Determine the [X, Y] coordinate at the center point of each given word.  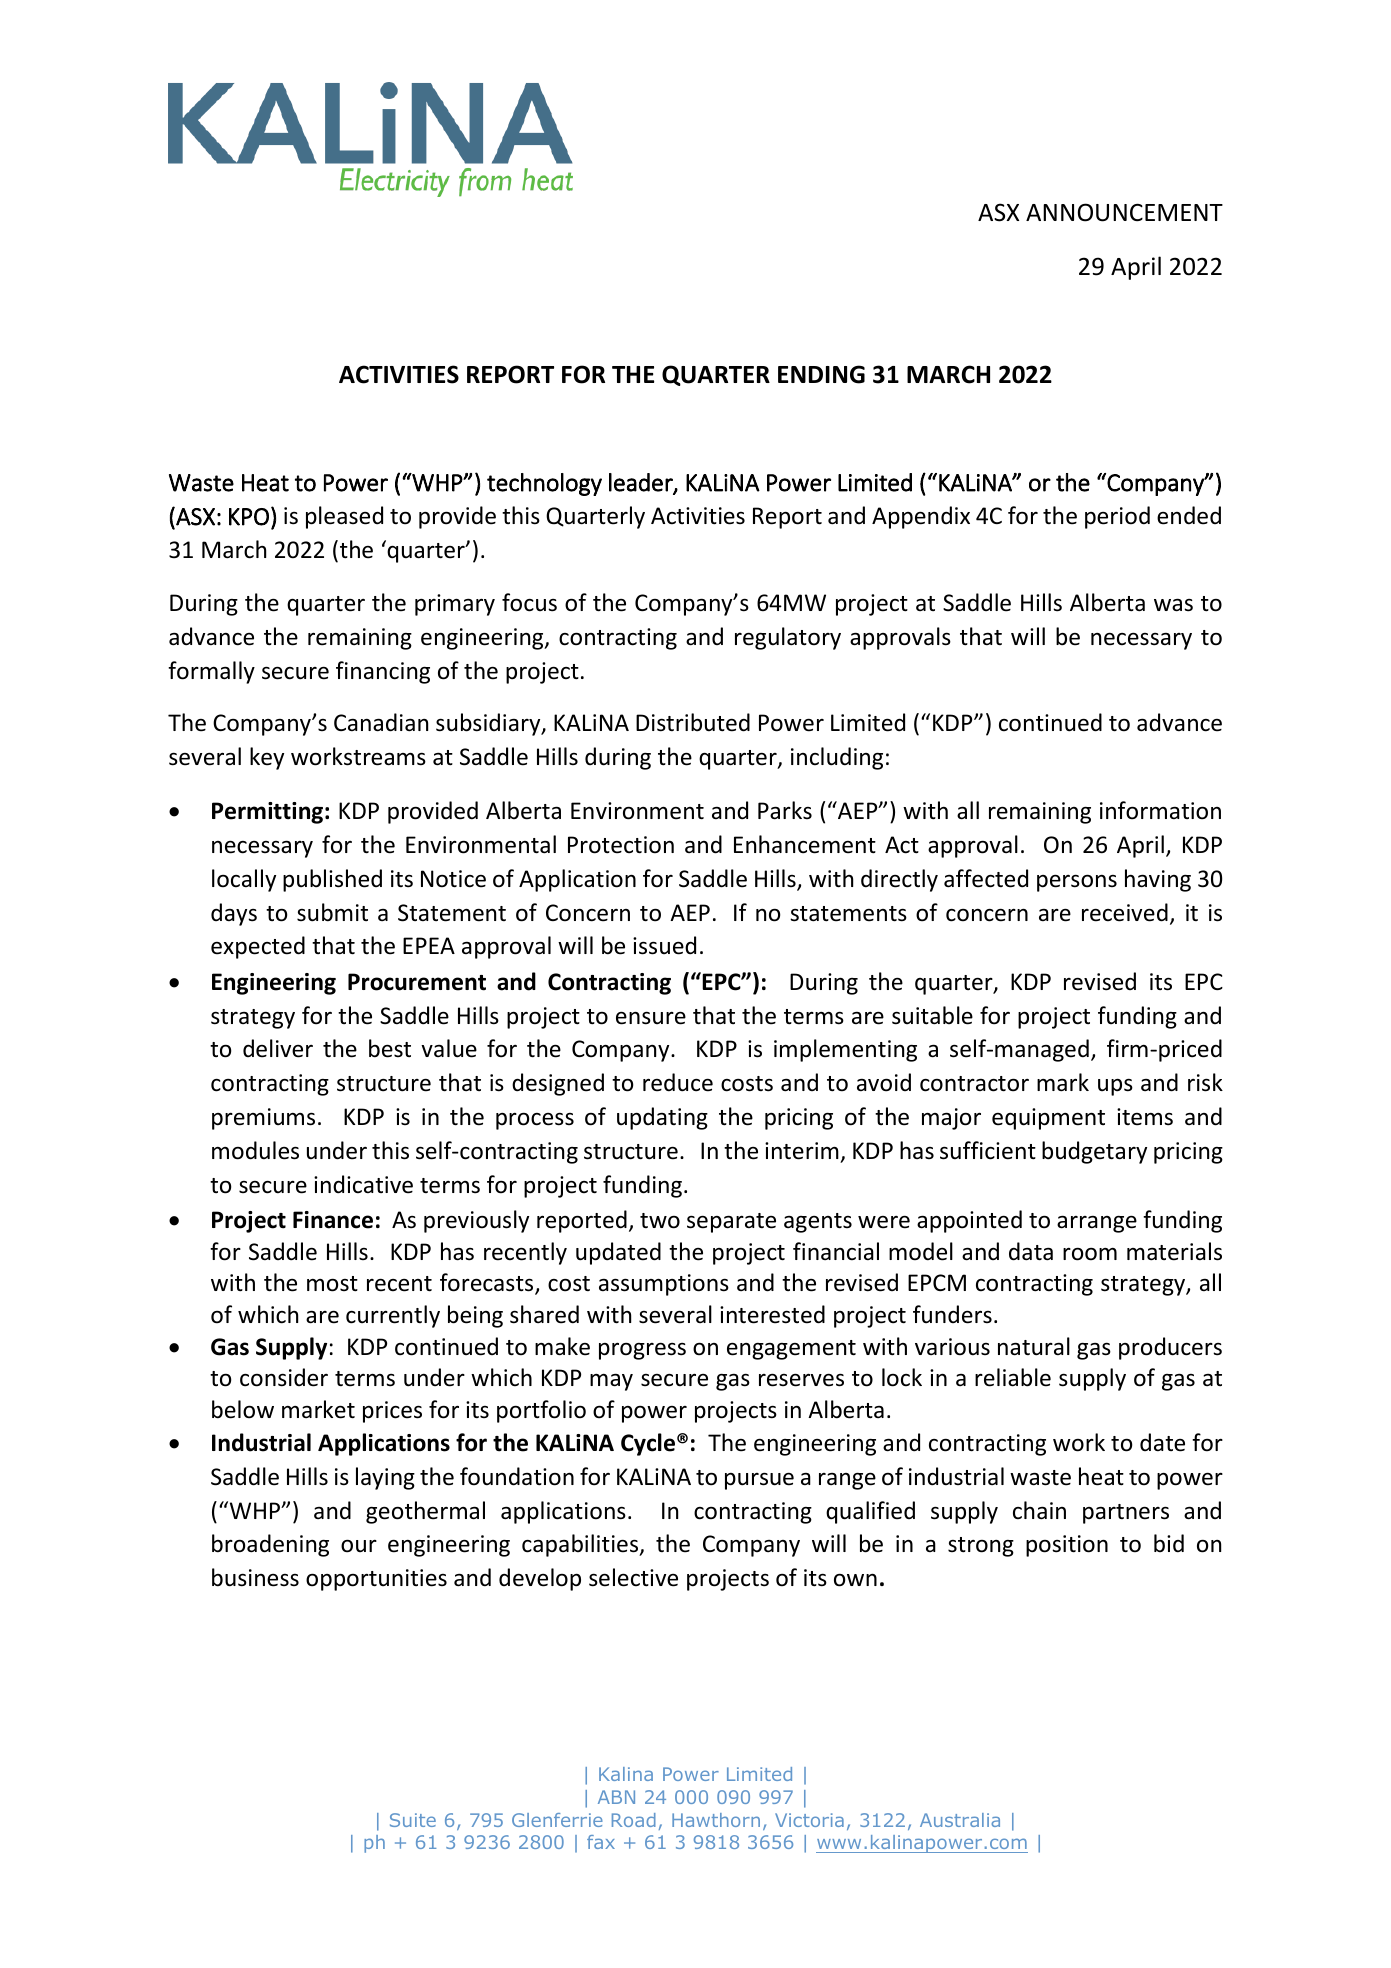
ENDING [821, 374]
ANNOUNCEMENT [1124, 212]
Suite [413, 1820]
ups [1115, 1087]
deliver [278, 1048]
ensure [651, 1018]
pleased [344, 517]
